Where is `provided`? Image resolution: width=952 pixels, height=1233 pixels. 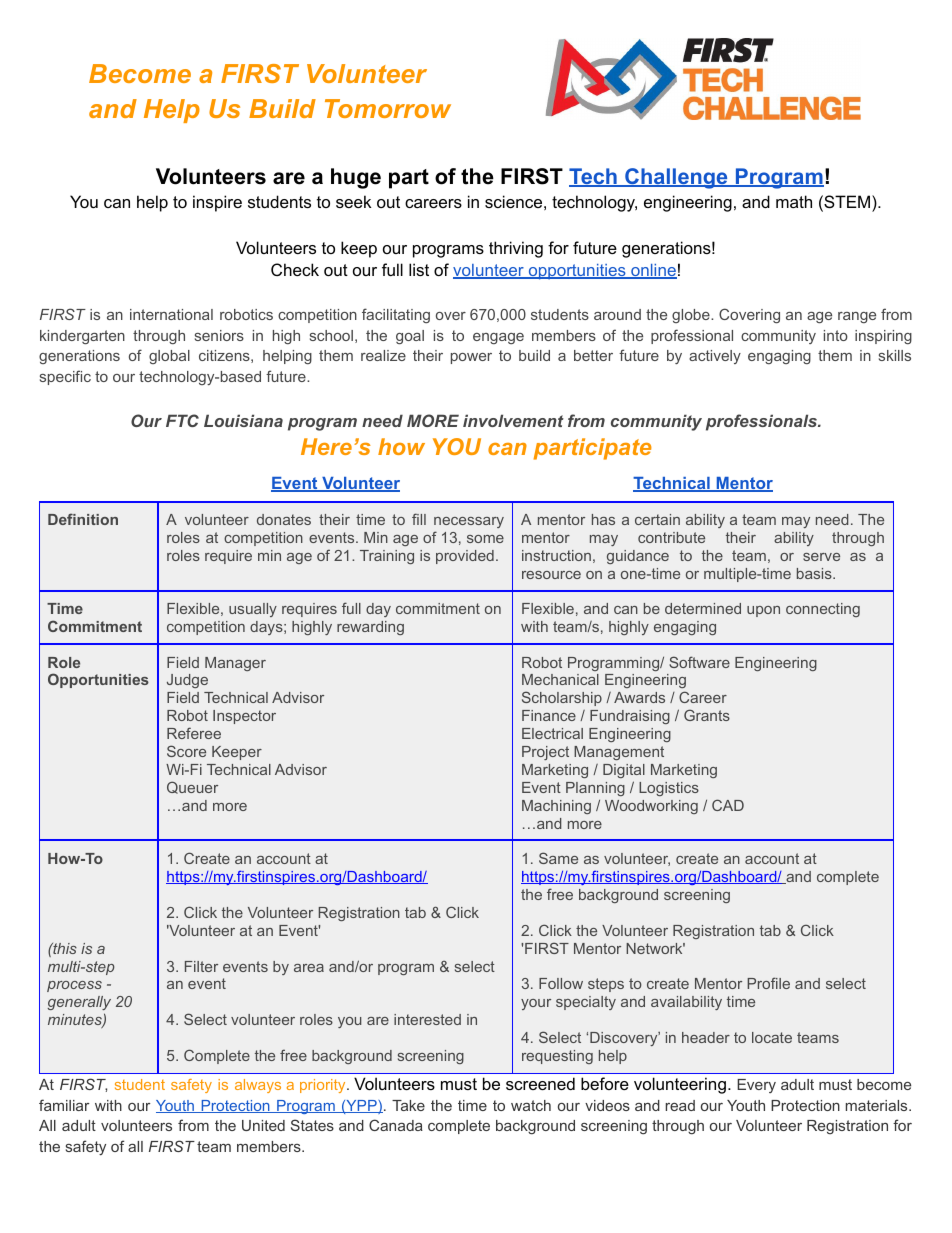 provided is located at coordinates (465, 557).
